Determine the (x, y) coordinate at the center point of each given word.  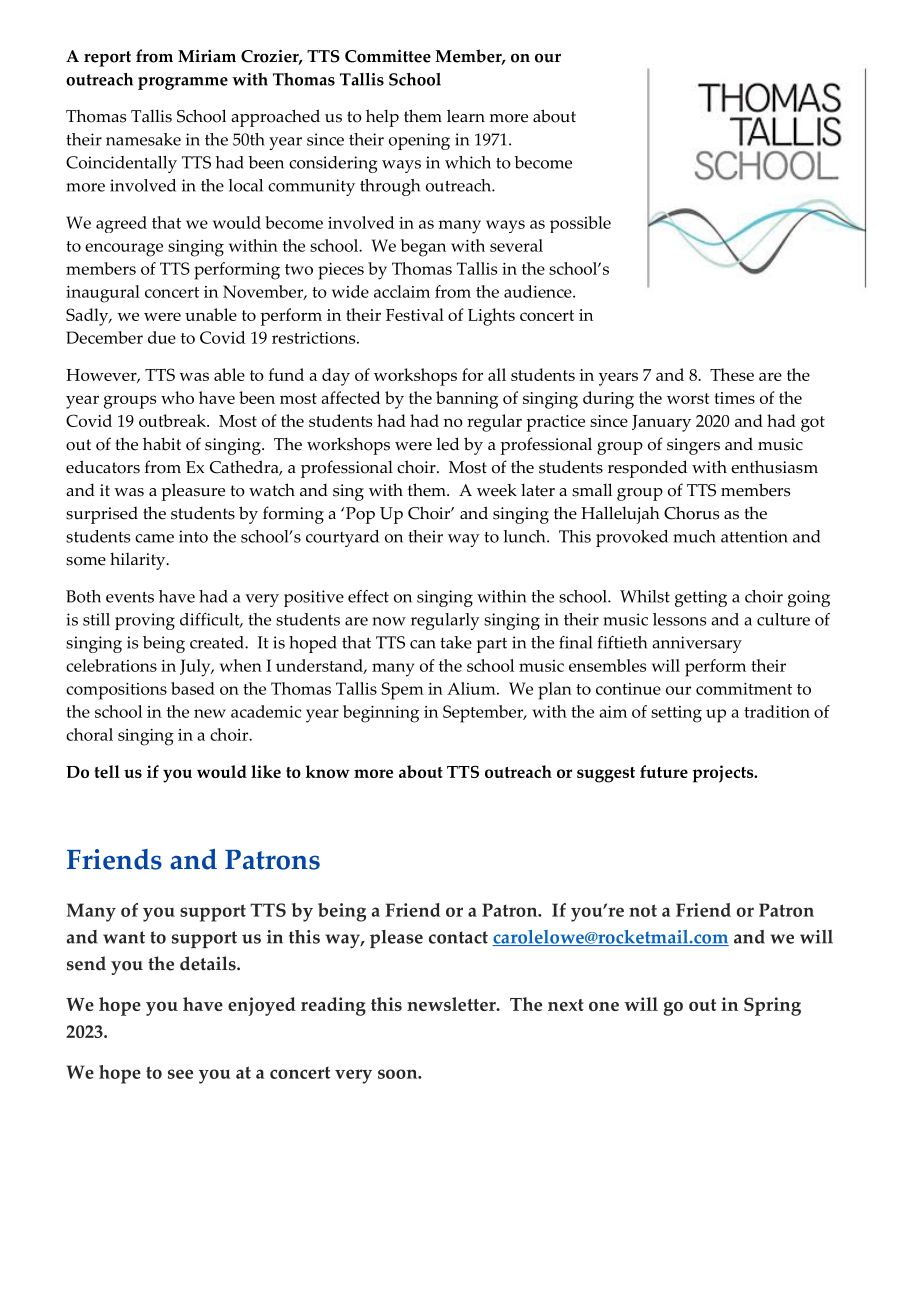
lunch (525, 536)
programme (183, 83)
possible (580, 224)
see (180, 1074)
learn (466, 116)
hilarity (139, 561)
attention (754, 536)
